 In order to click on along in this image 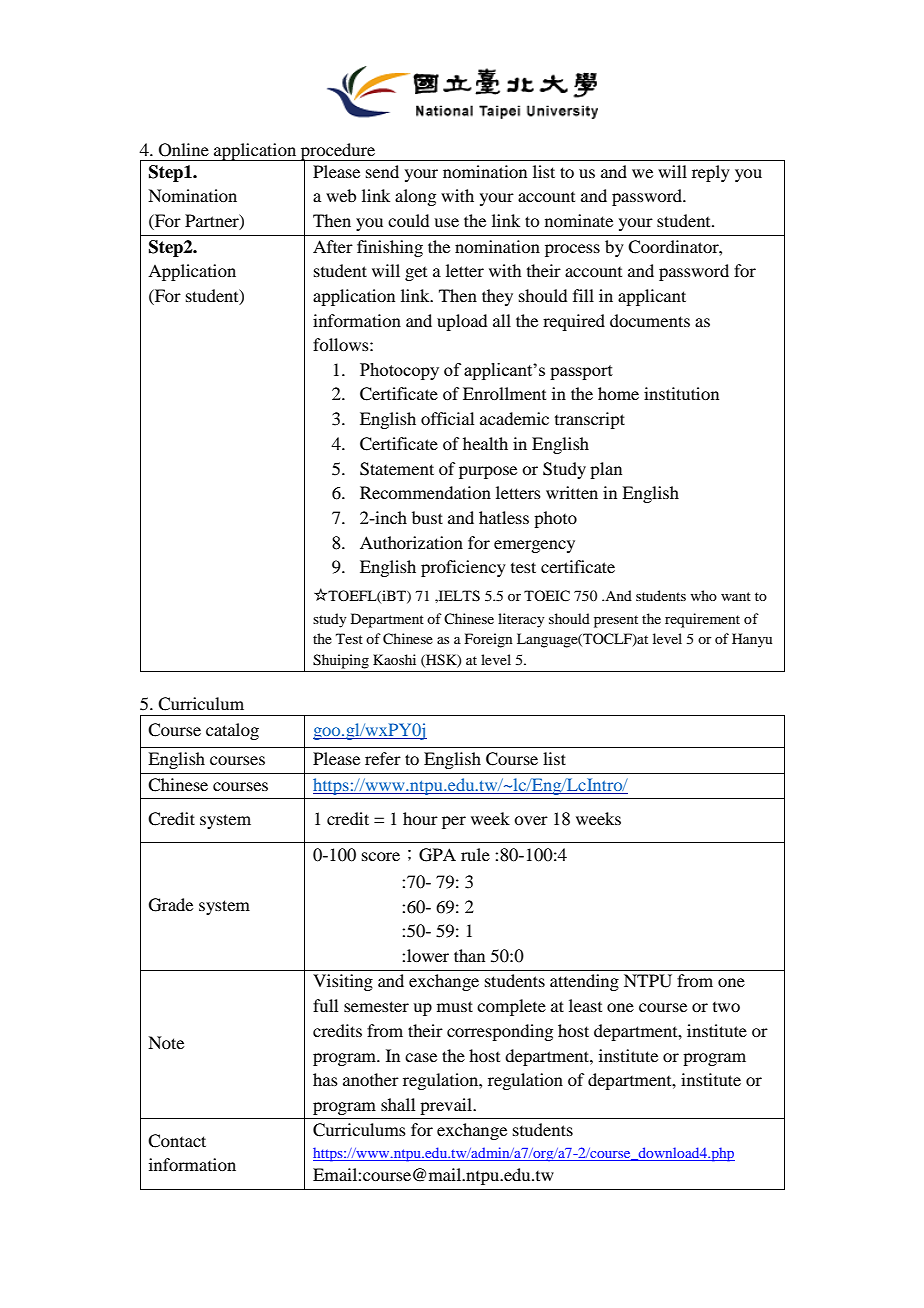, I will do `click(415, 197)`.
